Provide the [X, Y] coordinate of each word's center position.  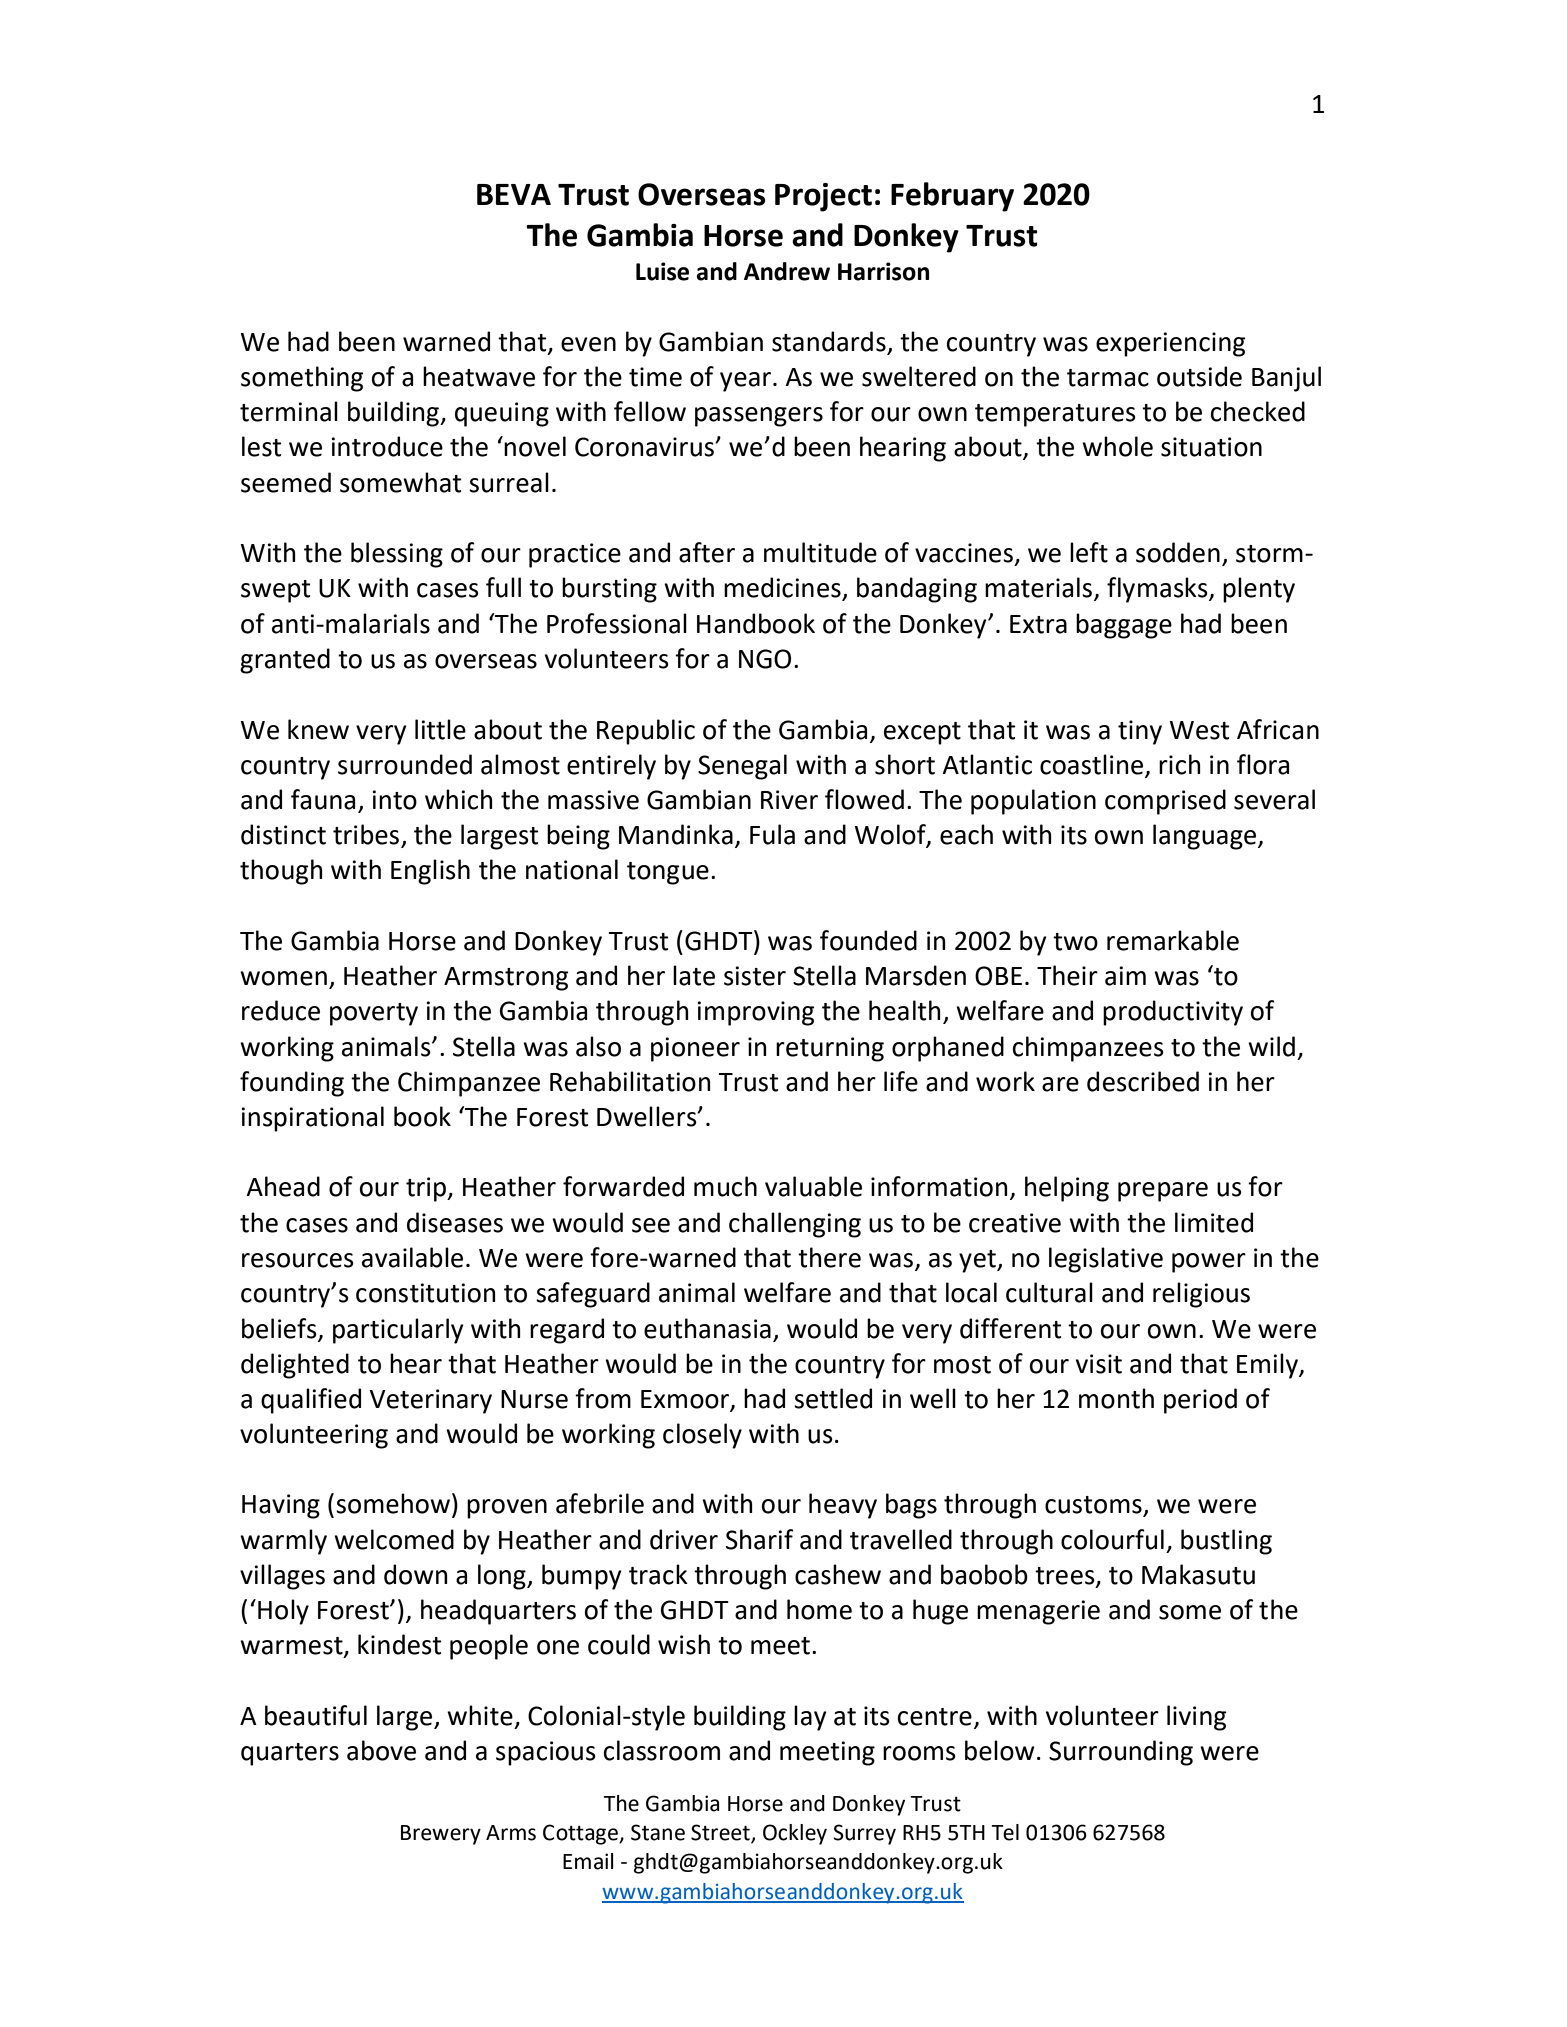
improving [755, 1013]
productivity [1173, 1013]
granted [285, 661]
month [1116, 1398]
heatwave [479, 376]
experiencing [1170, 344]
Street [721, 1833]
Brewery [441, 1835]
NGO [765, 659]
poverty [374, 1014]
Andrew [787, 271]
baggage [1124, 626]
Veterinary [430, 1401]
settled [833, 1398]
